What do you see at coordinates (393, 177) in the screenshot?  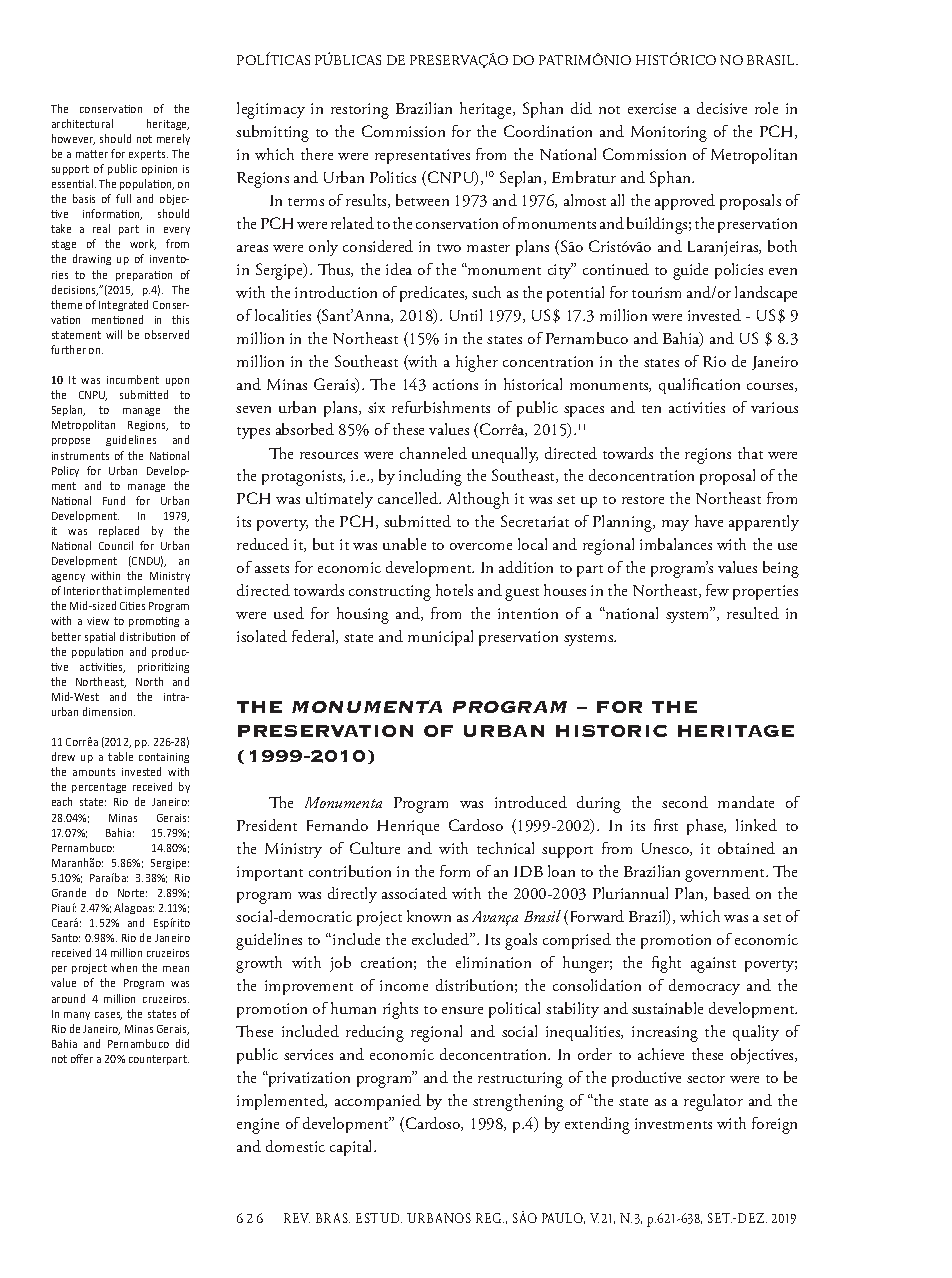 I see `Politics` at bounding box center [393, 177].
